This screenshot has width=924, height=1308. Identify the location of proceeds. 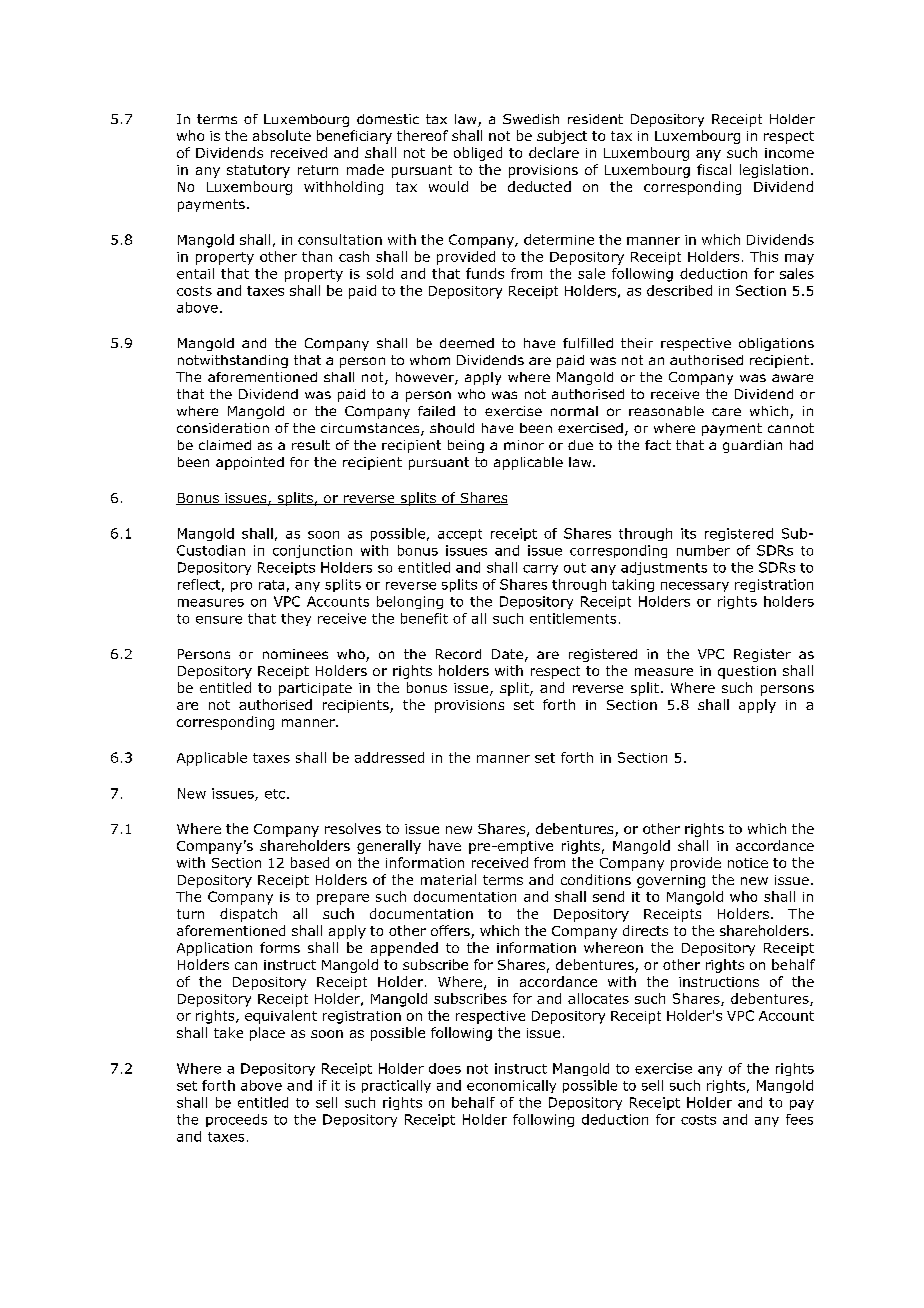
(236, 1120).
